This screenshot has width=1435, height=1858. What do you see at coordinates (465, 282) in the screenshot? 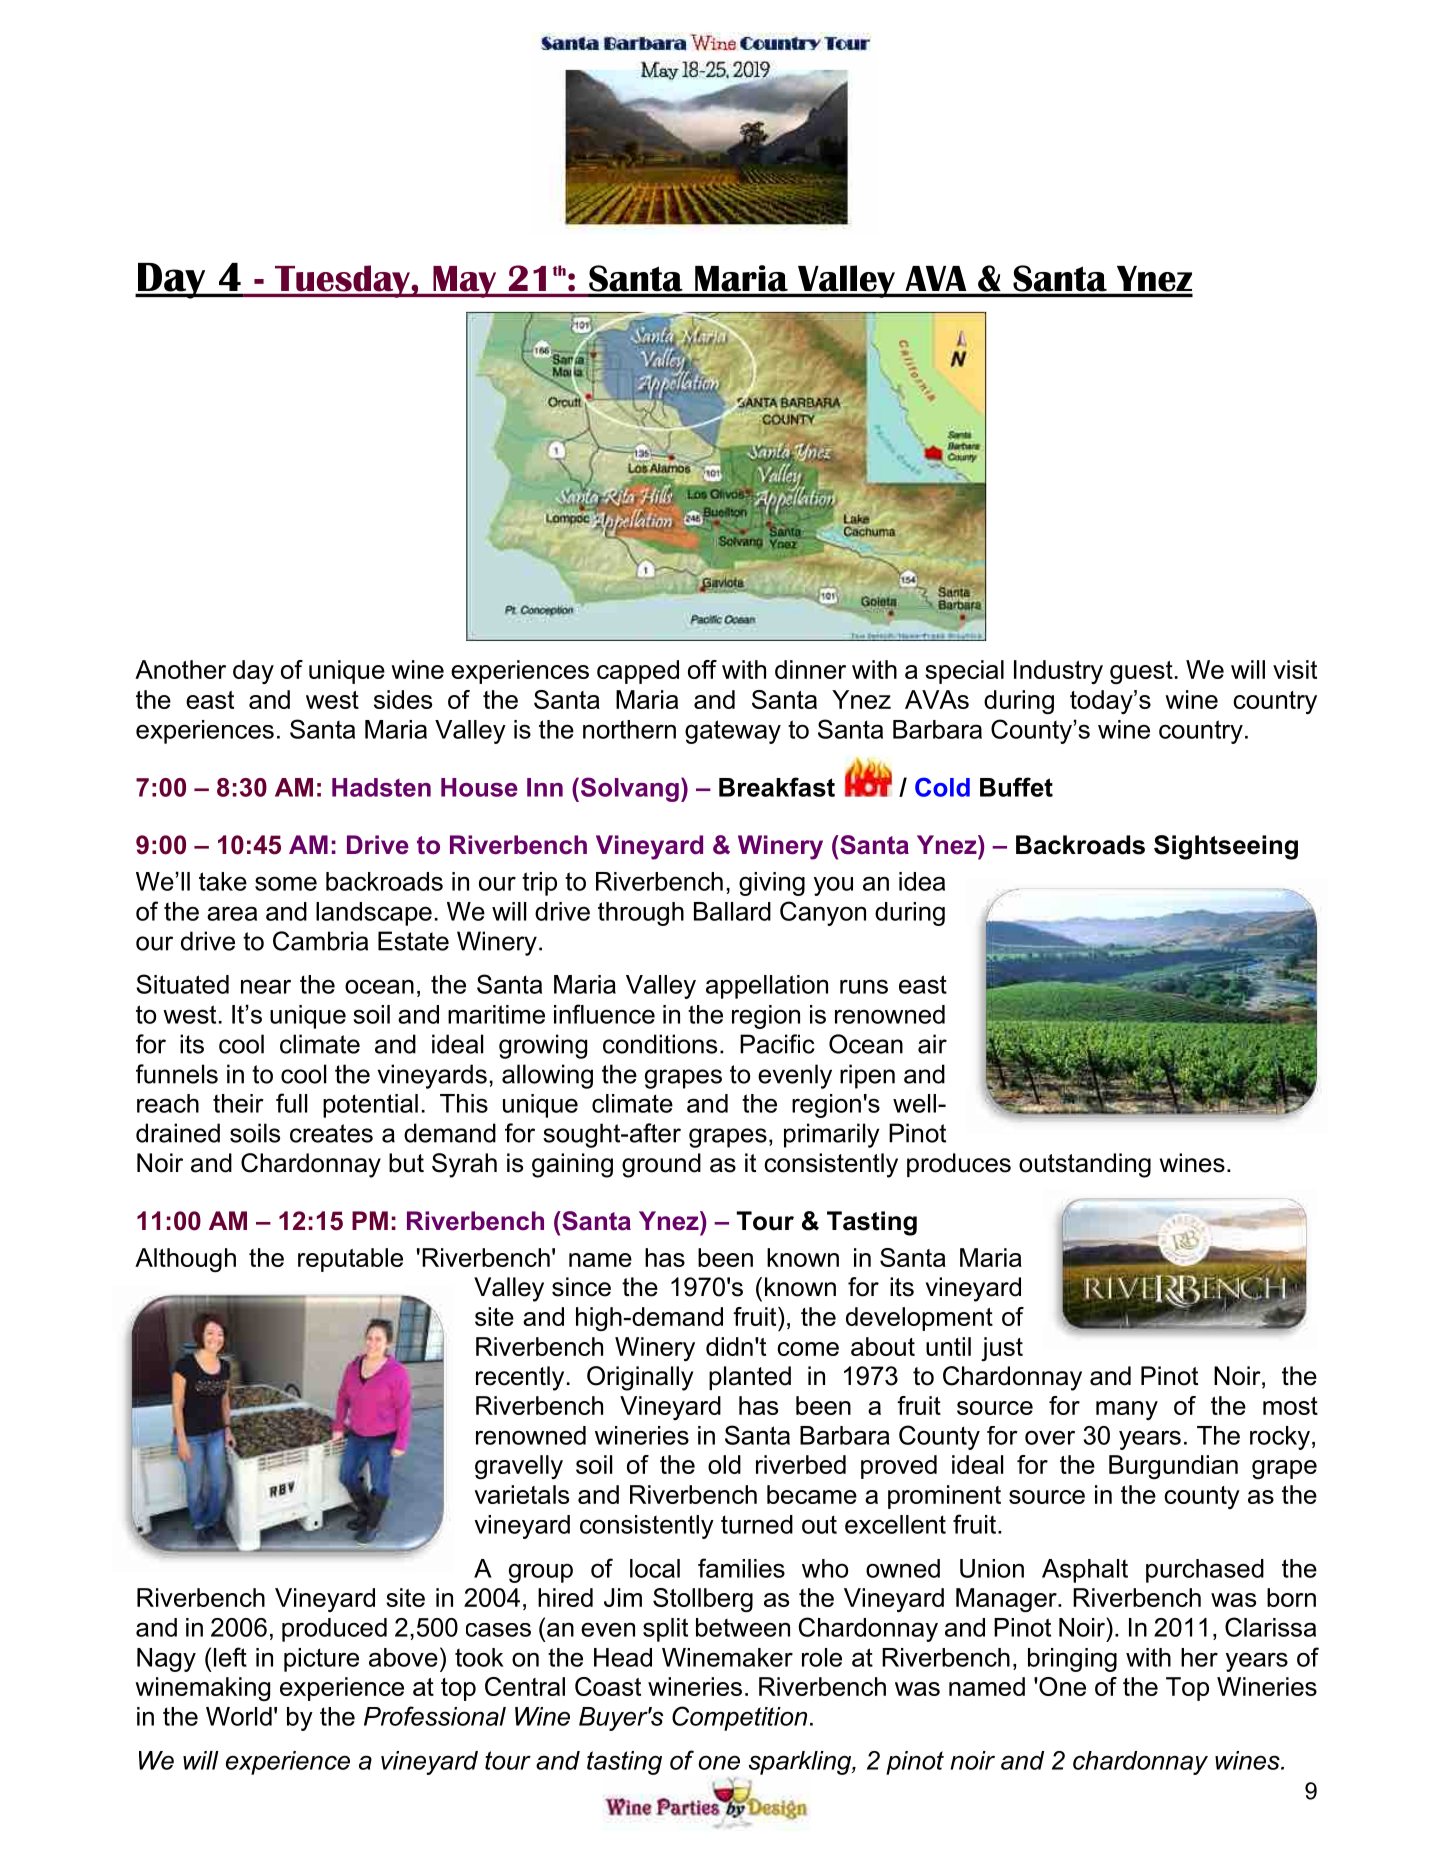
I see `May` at bounding box center [465, 282].
